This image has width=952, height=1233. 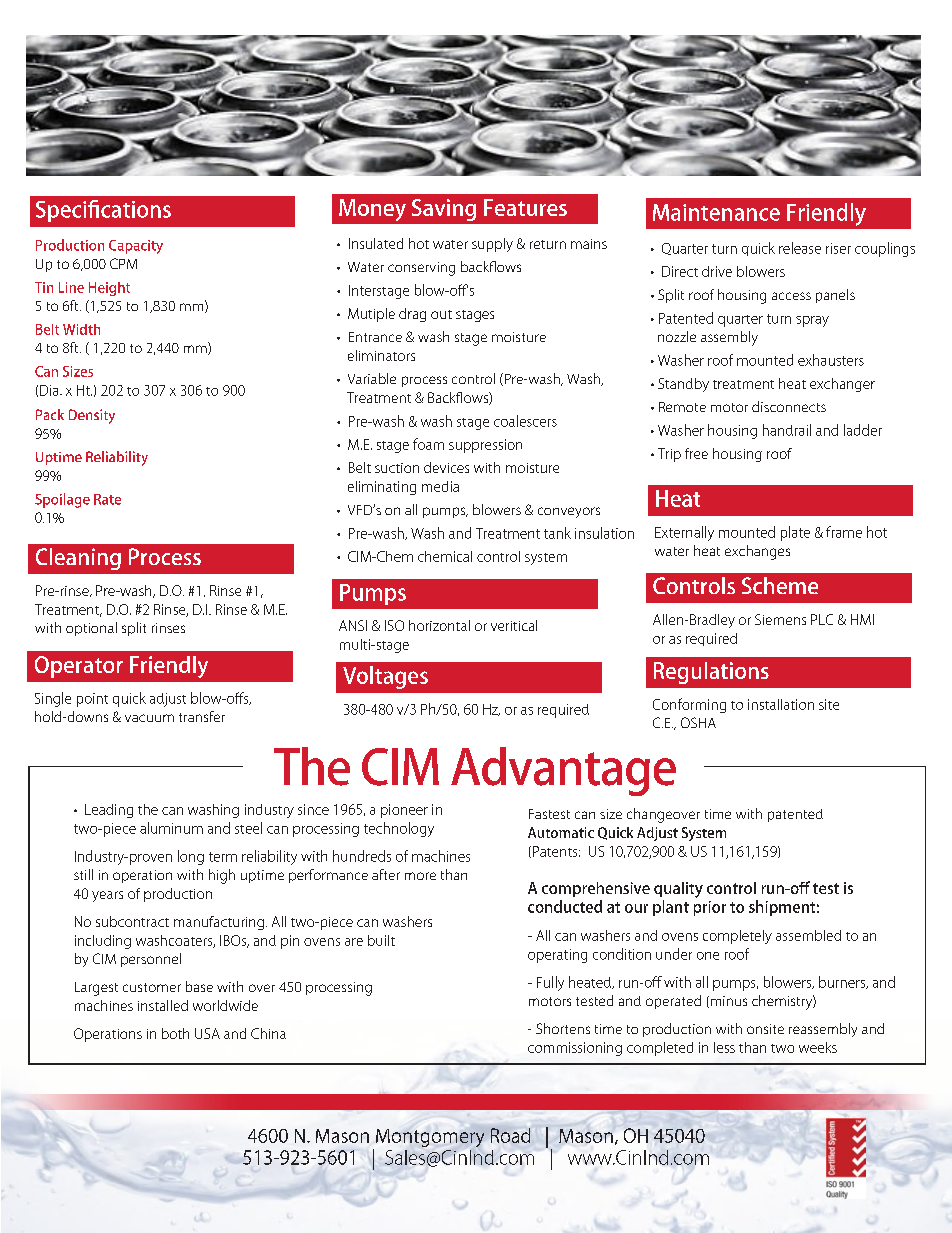 I want to click on Capacity, so click(x=136, y=247).
